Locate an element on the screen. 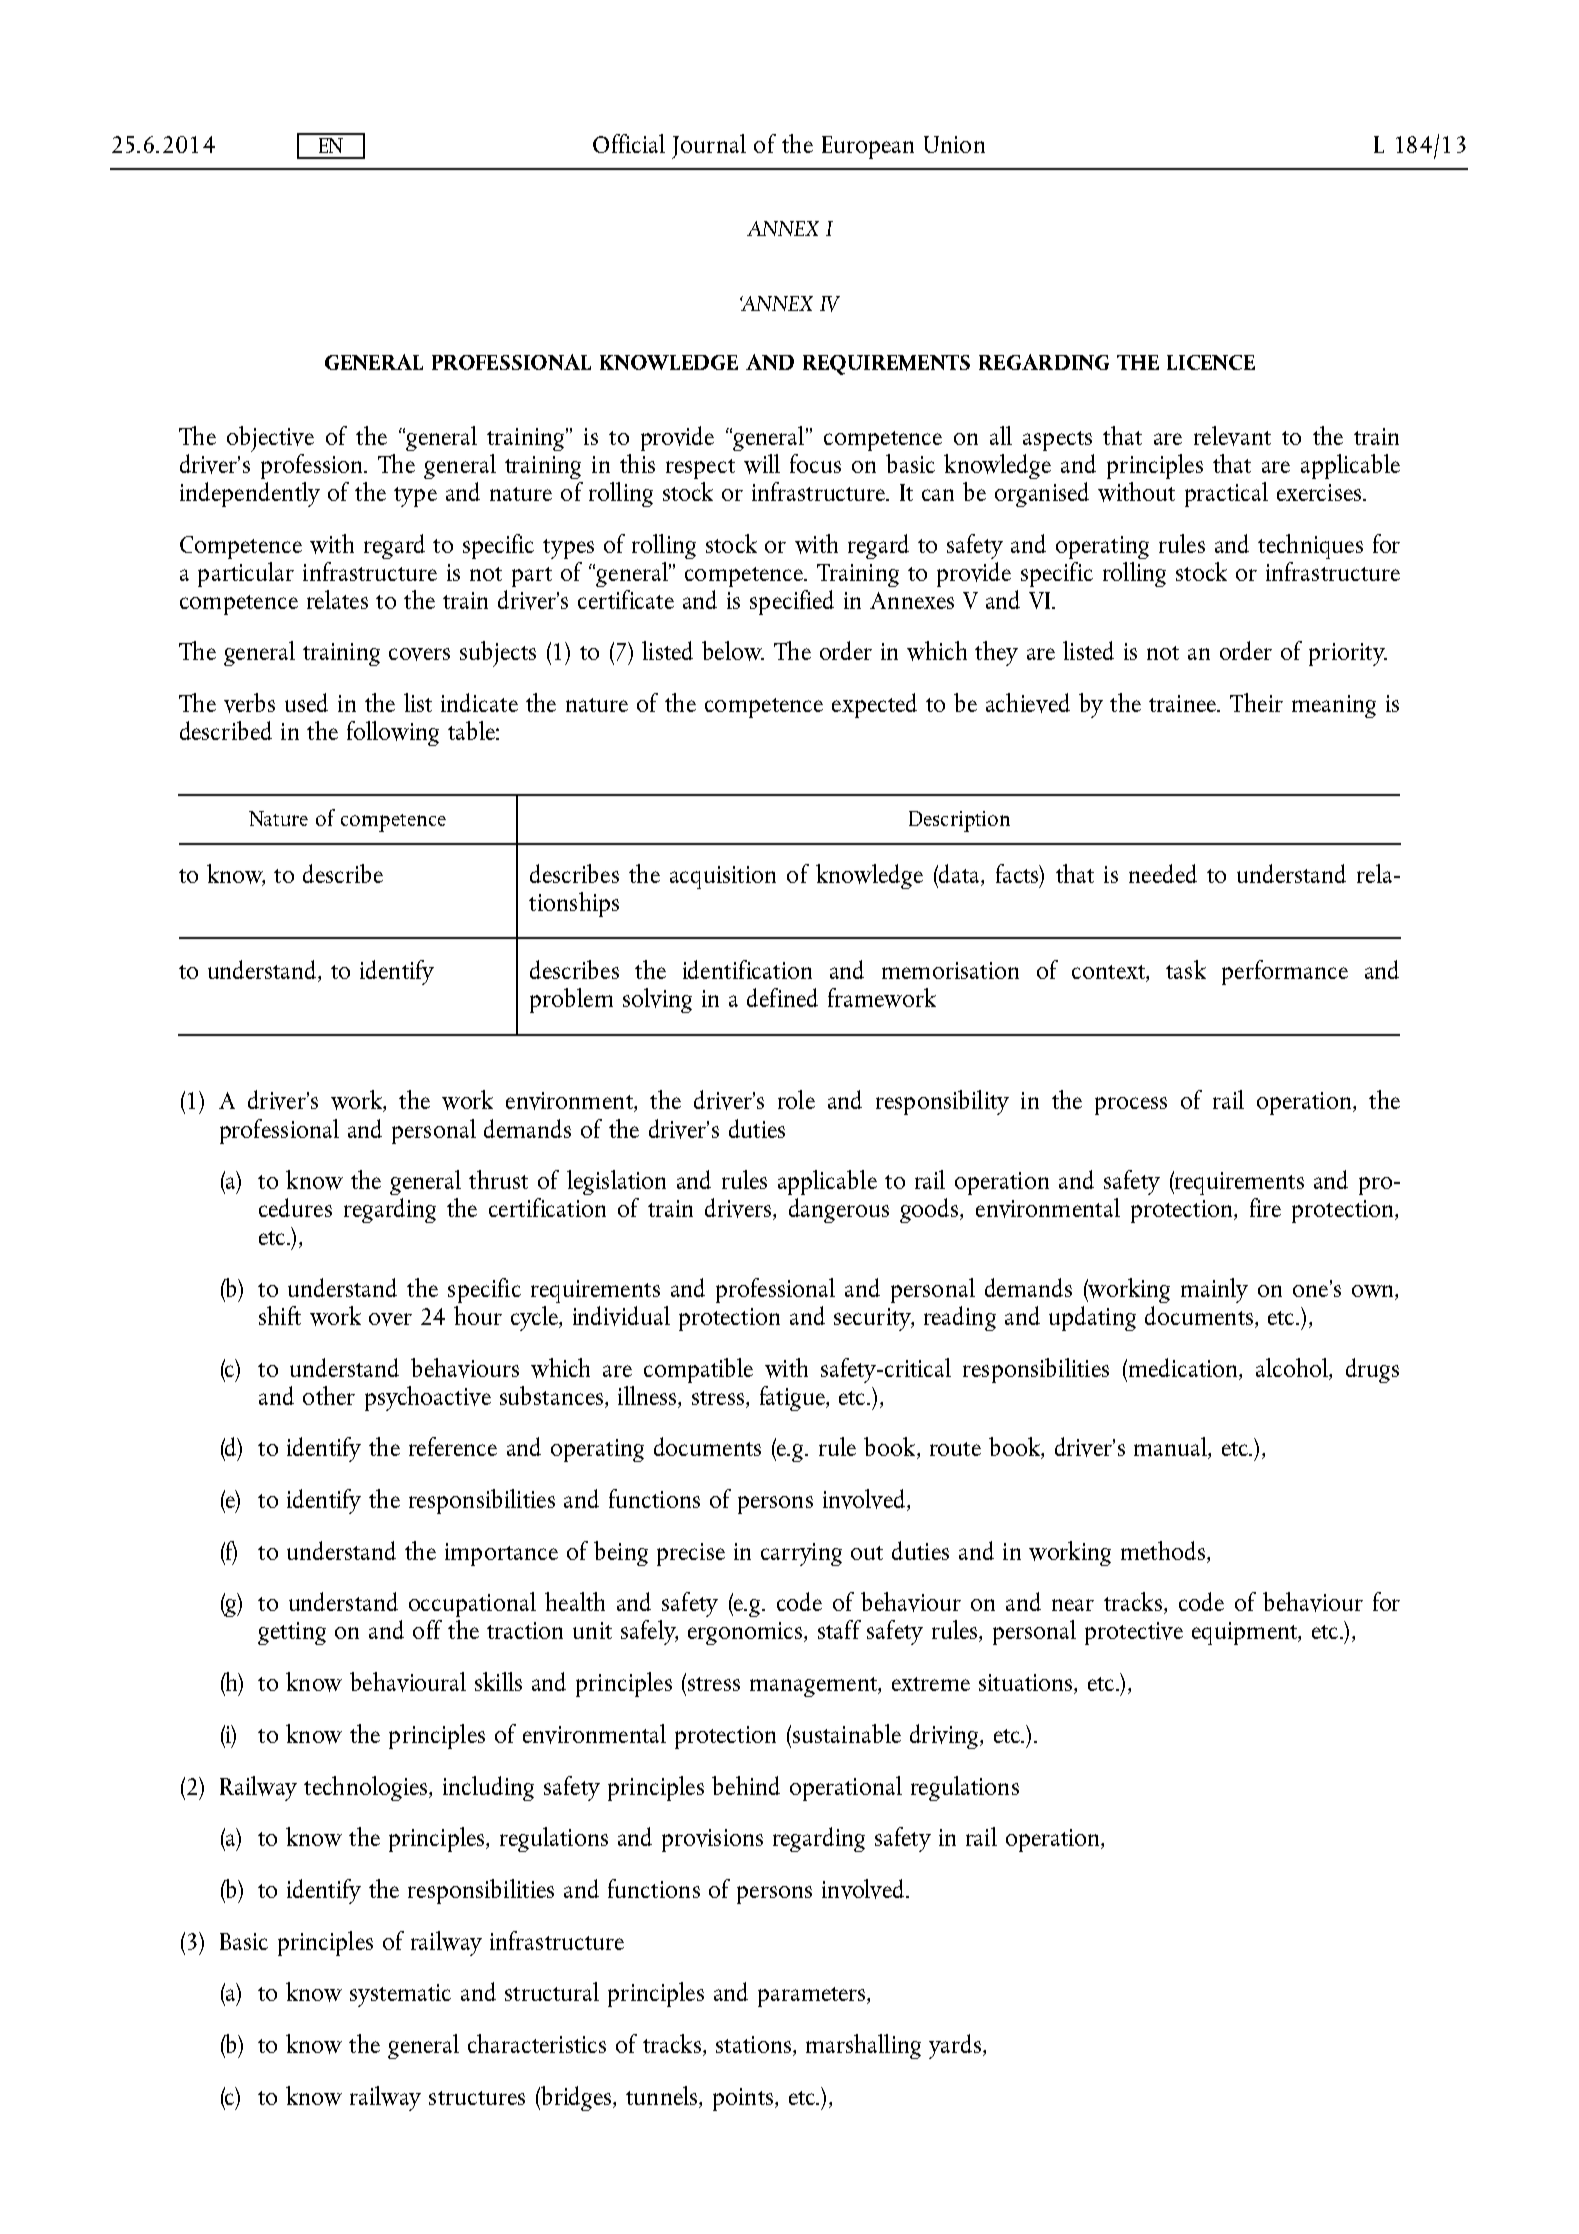 The width and height of the screenshot is (1579, 2234). European is located at coordinates (868, 147).
